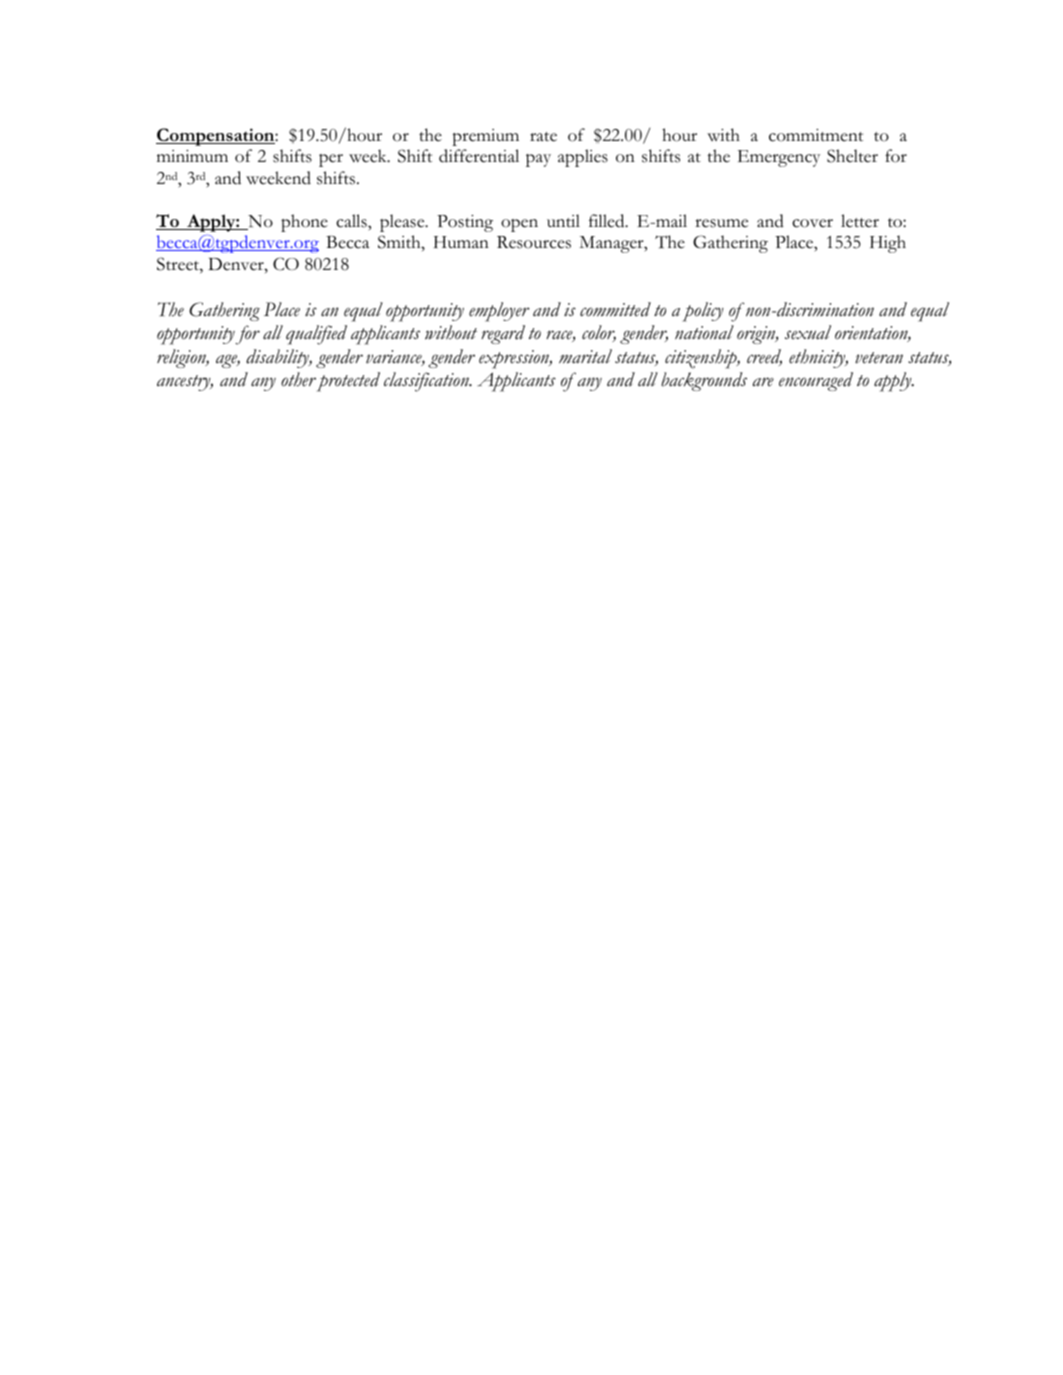  What do you see at coordinates (427, 382) in the page?
I see `classification` at bounding box center [427, 382].
